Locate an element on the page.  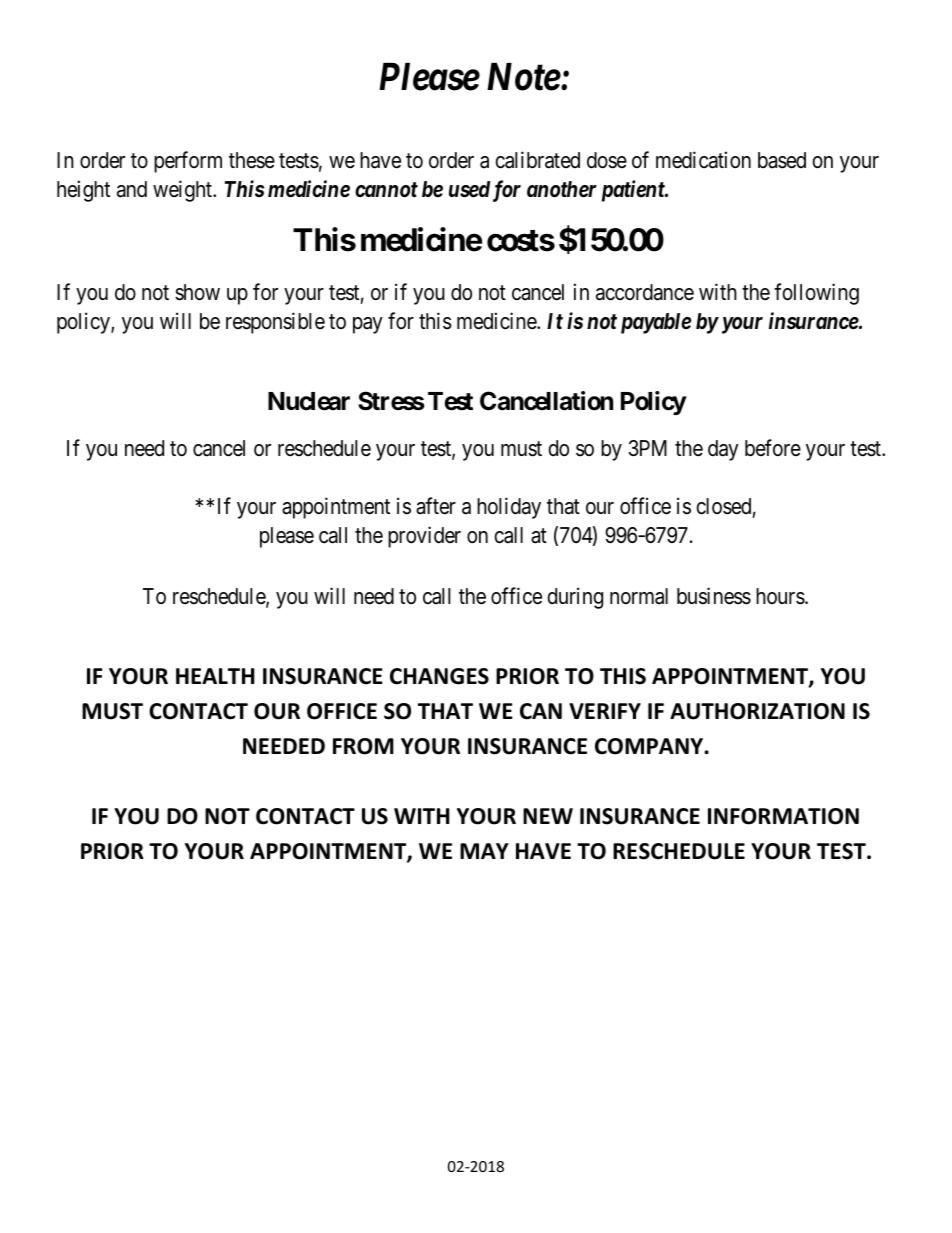
MAY is located at coordinates (484, 851).
